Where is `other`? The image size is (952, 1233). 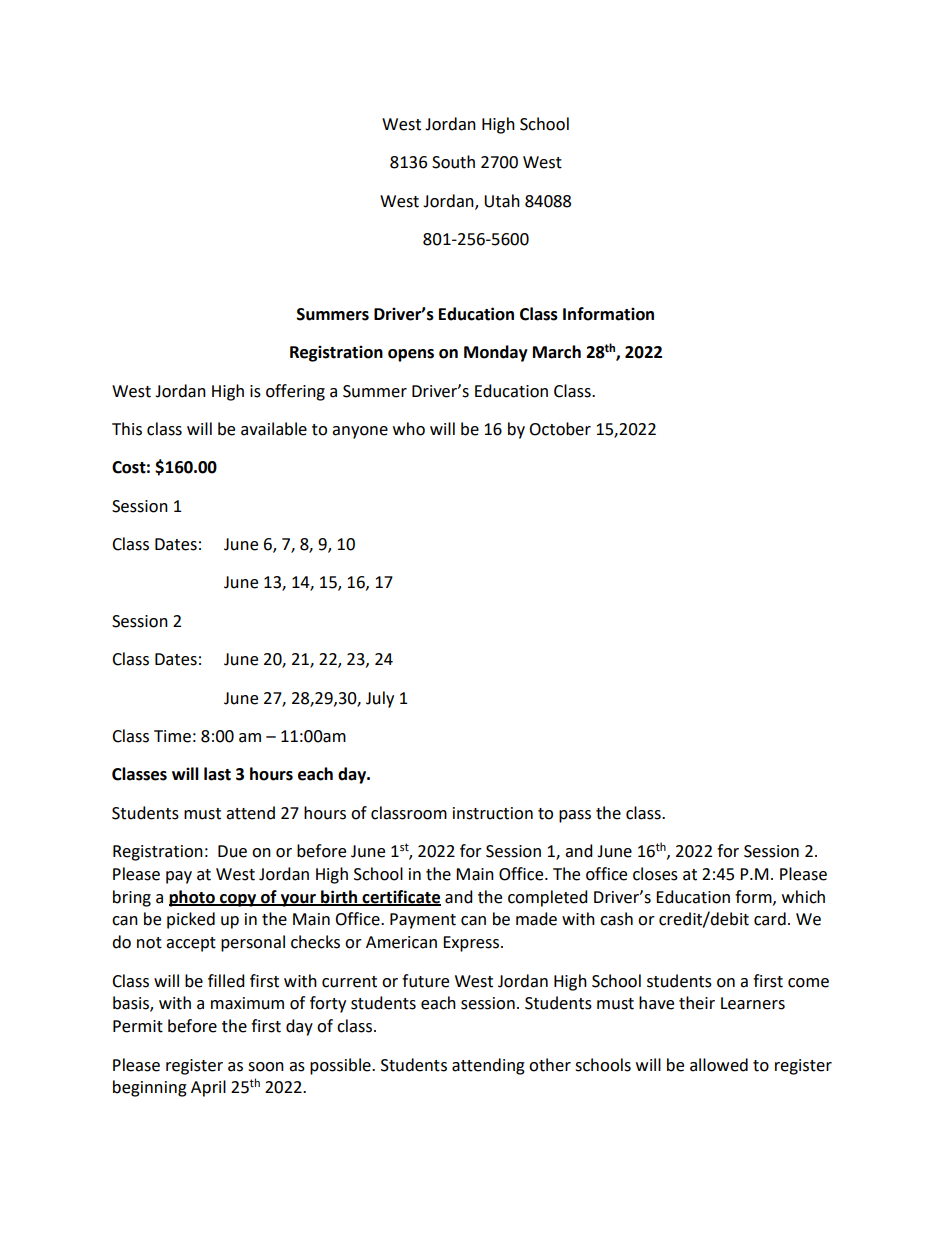 other is located at coordinates (550, 1065).
